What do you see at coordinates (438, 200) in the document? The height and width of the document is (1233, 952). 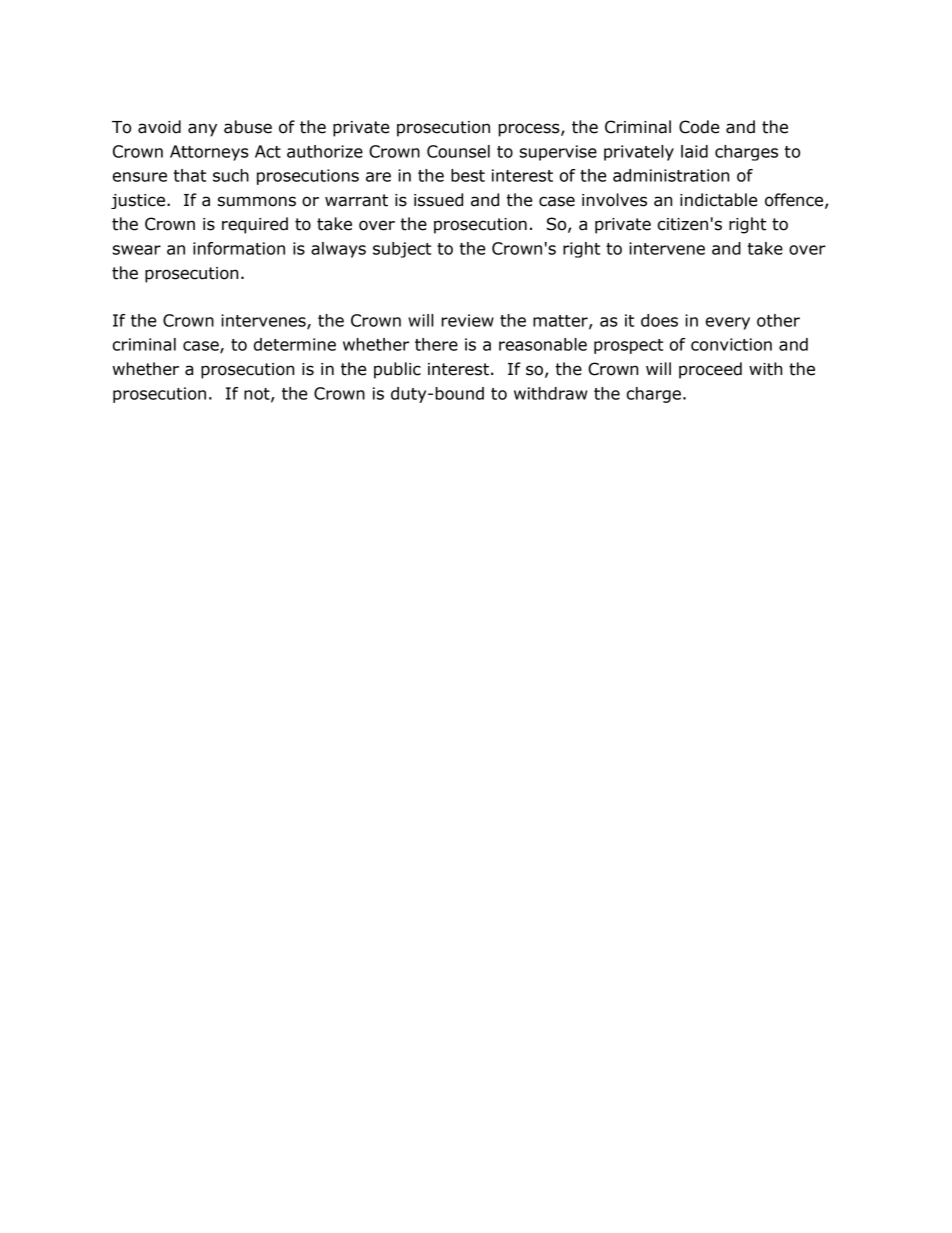 I see `issued` at bounding box center [438, 200].
